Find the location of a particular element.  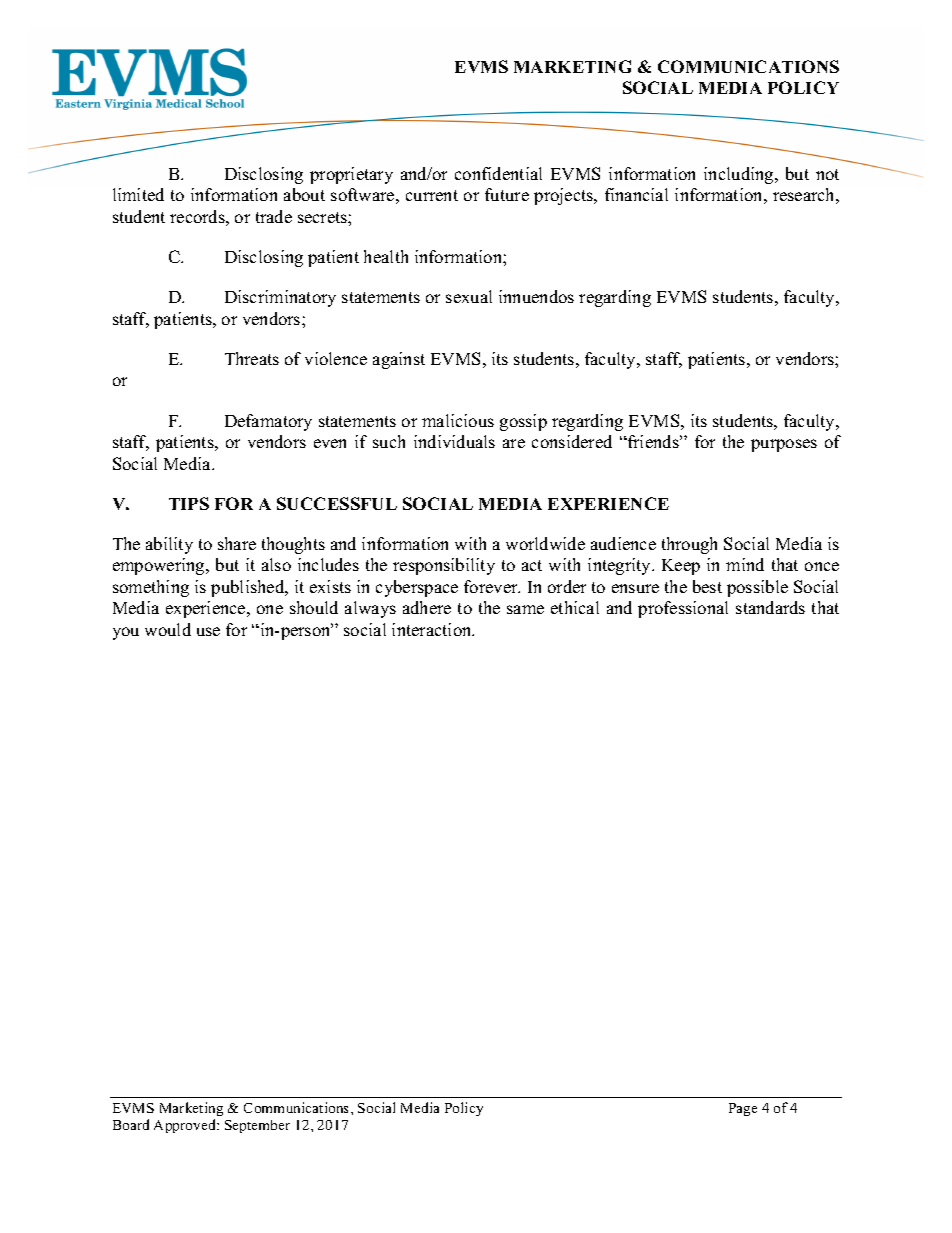

trade is located at coordinates (274, 216).
